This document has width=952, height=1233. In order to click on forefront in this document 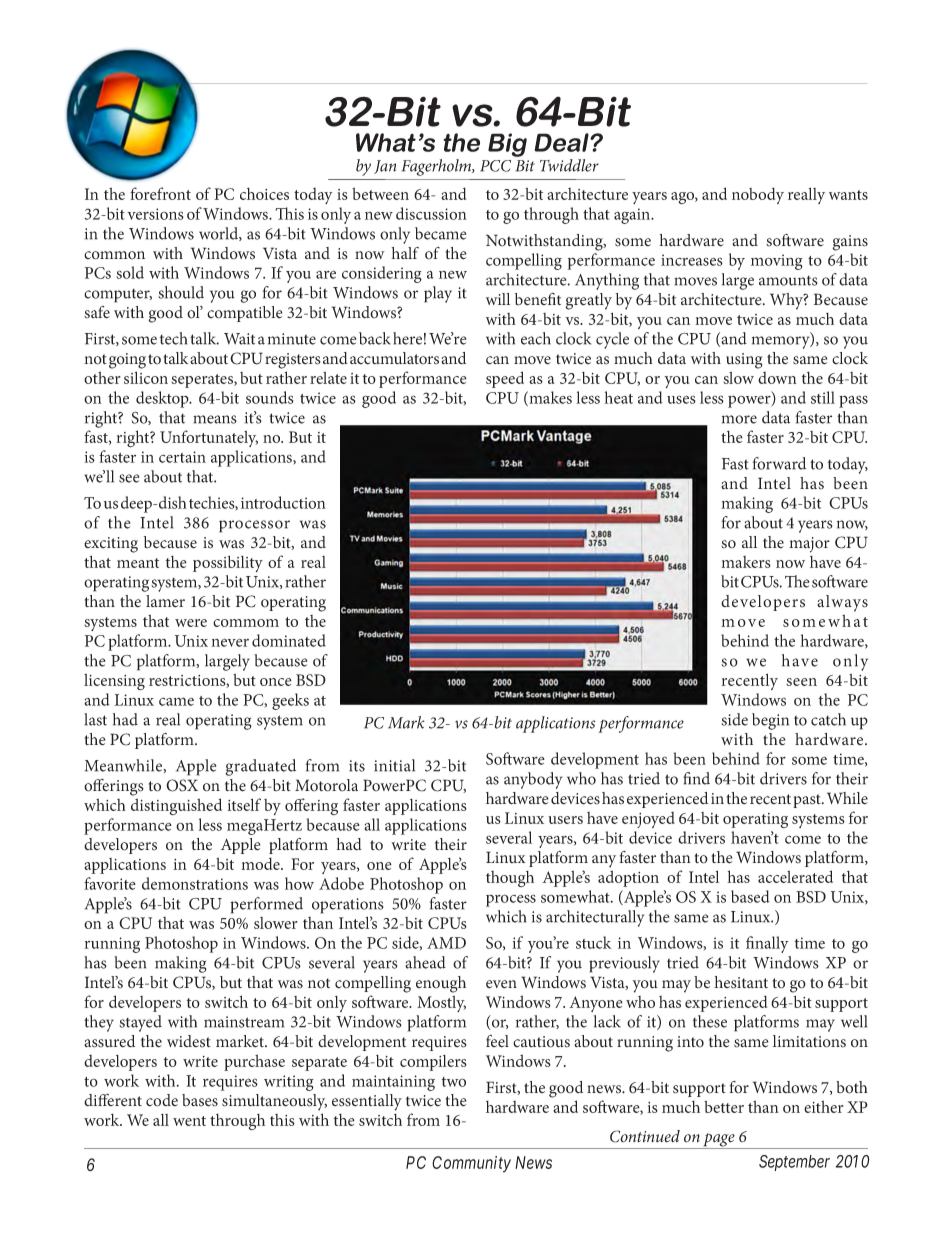, I will do `click(160, 193)`.
